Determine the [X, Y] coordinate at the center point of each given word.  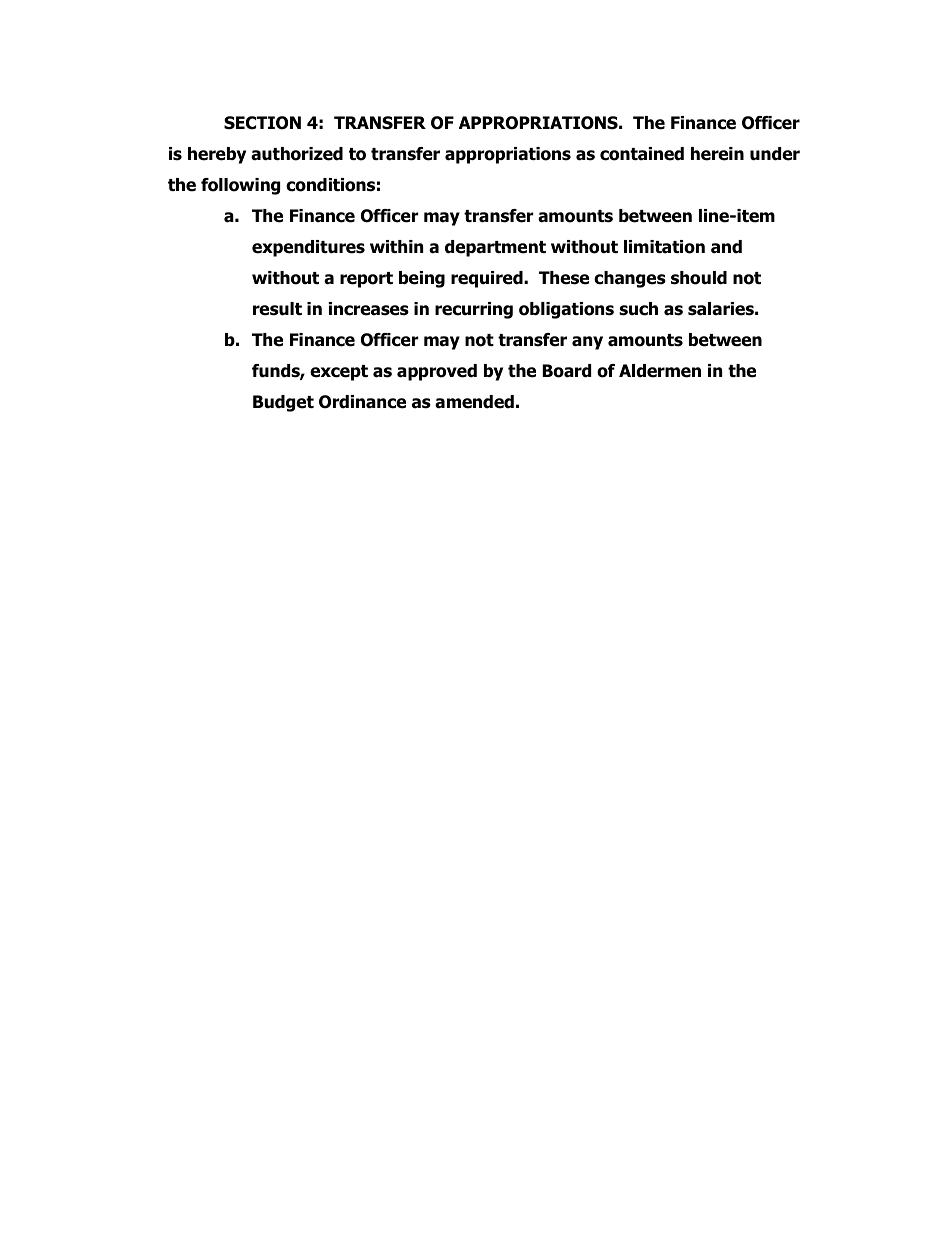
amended [474, 402]
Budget [283, 403]
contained [642, 154]
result [277, 309]
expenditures [308, 248]
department [495, 248]
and [726, 247]
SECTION [262, 123]
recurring [474, 310]
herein [717, 154]
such [638, 309]
